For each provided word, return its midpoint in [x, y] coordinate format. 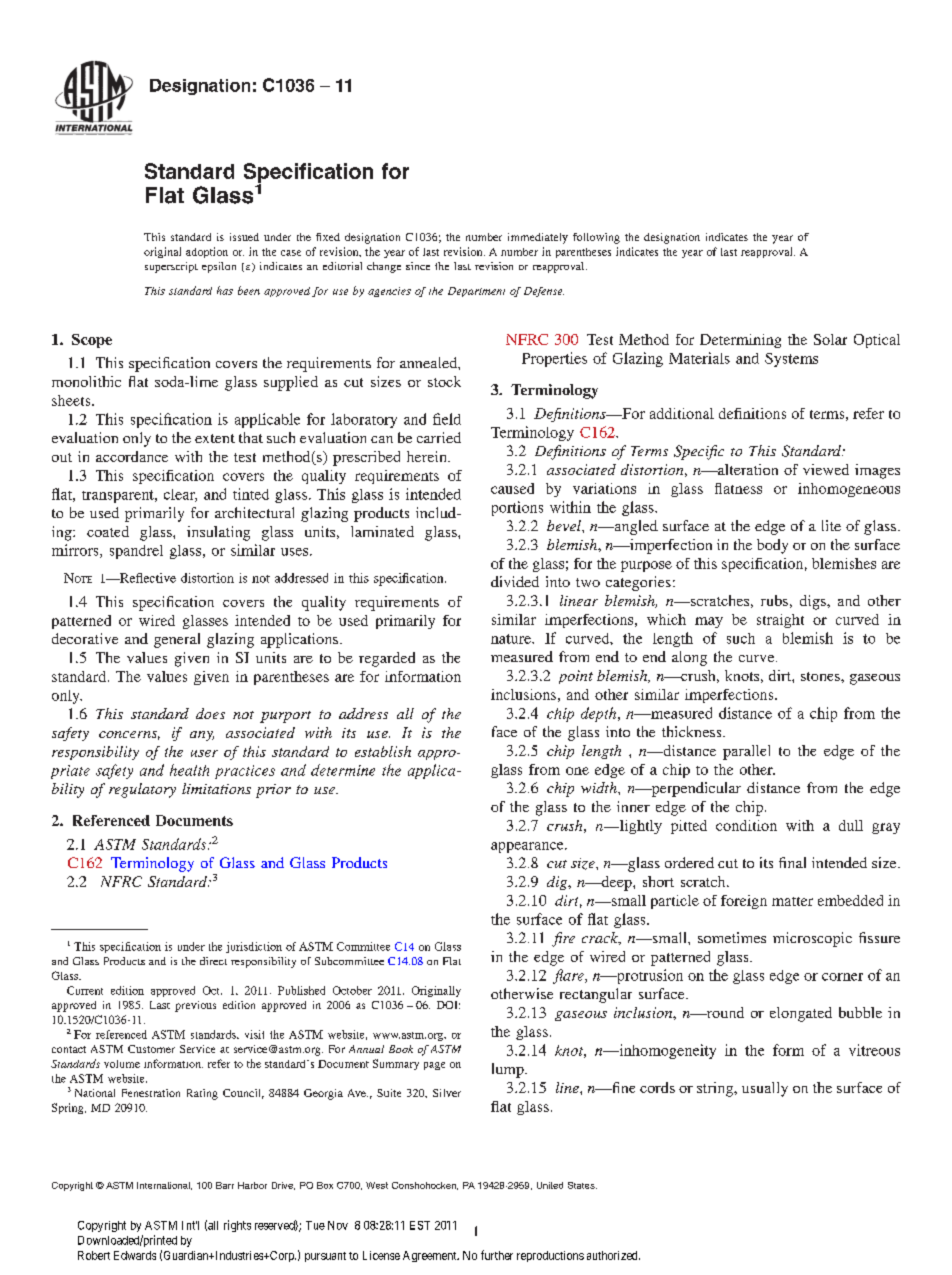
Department [476, 292]
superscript [171, 267]
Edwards [135, 1255]
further [497, 1255]
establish [383, 751]
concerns [129, 735]
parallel [746, 752]
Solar [830, 339]
